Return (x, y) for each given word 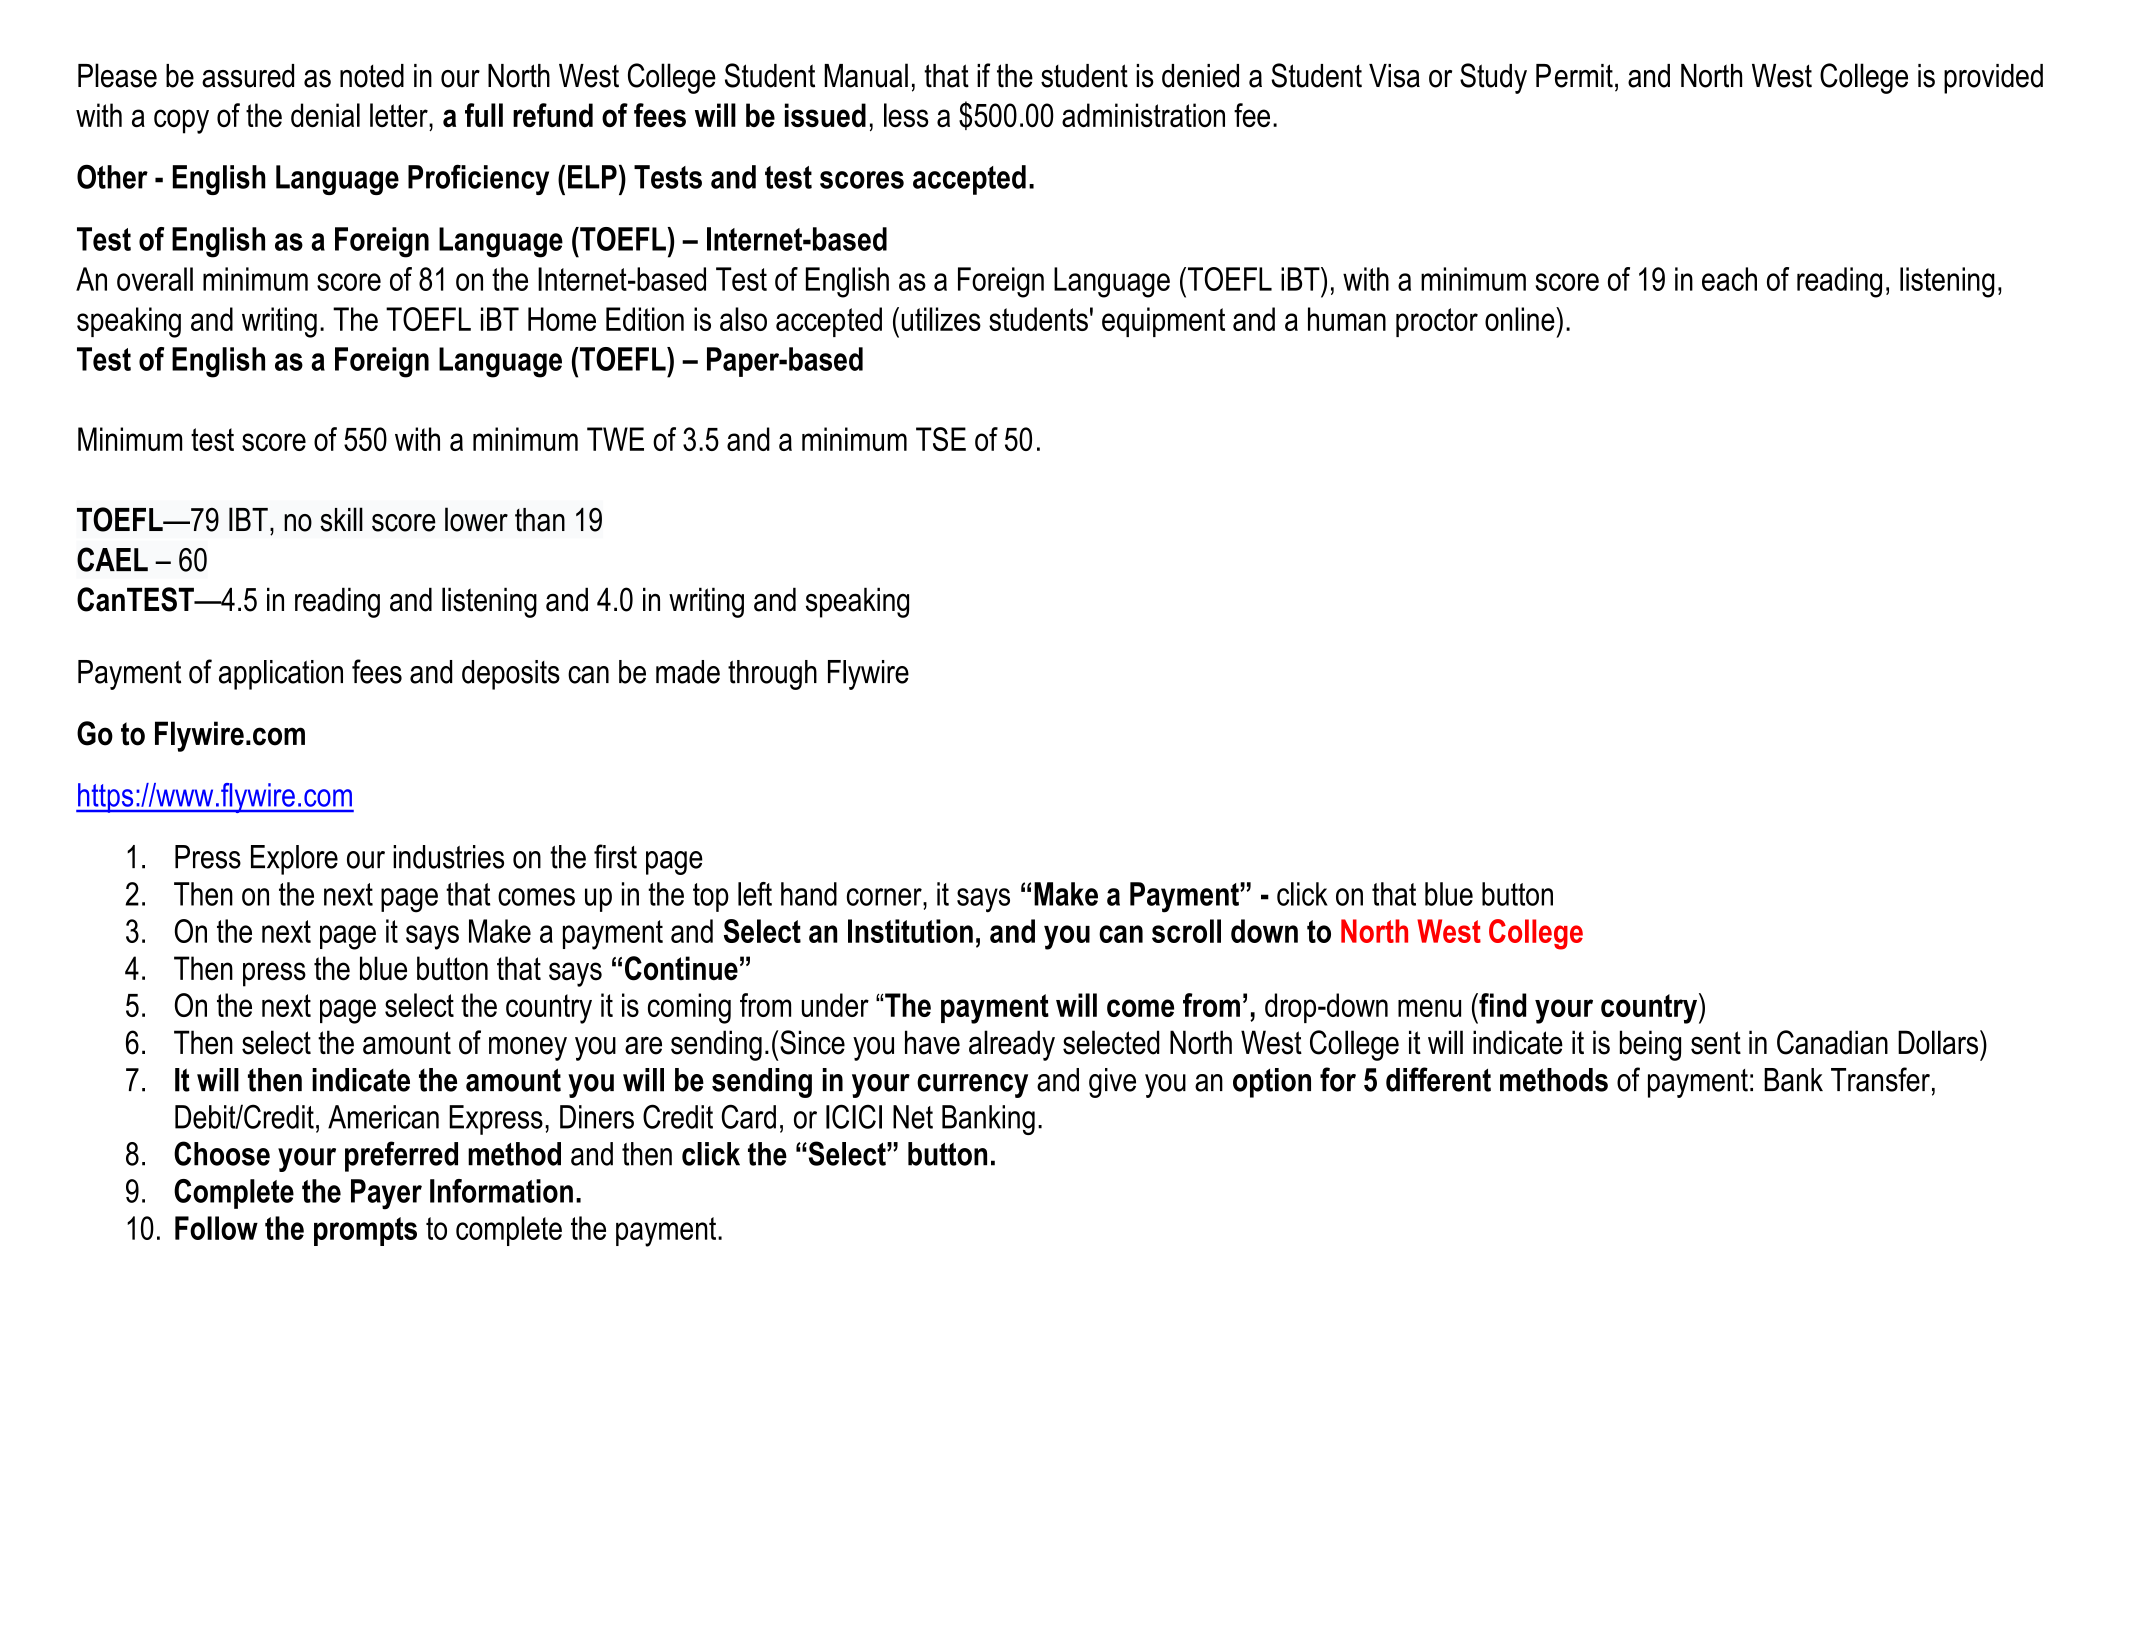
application (281, 675)
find (1501, 1005)
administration (1143, 115)
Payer (386, 1194)
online (1521, 319)
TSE (941, 439)
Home (562, 319)
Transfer (1880, 1079)
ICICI (854, 1116)
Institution (910, 931)
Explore (294, 860)
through (772, 675)
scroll (1186, 931)
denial (325, 115)
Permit (1574, 76)
